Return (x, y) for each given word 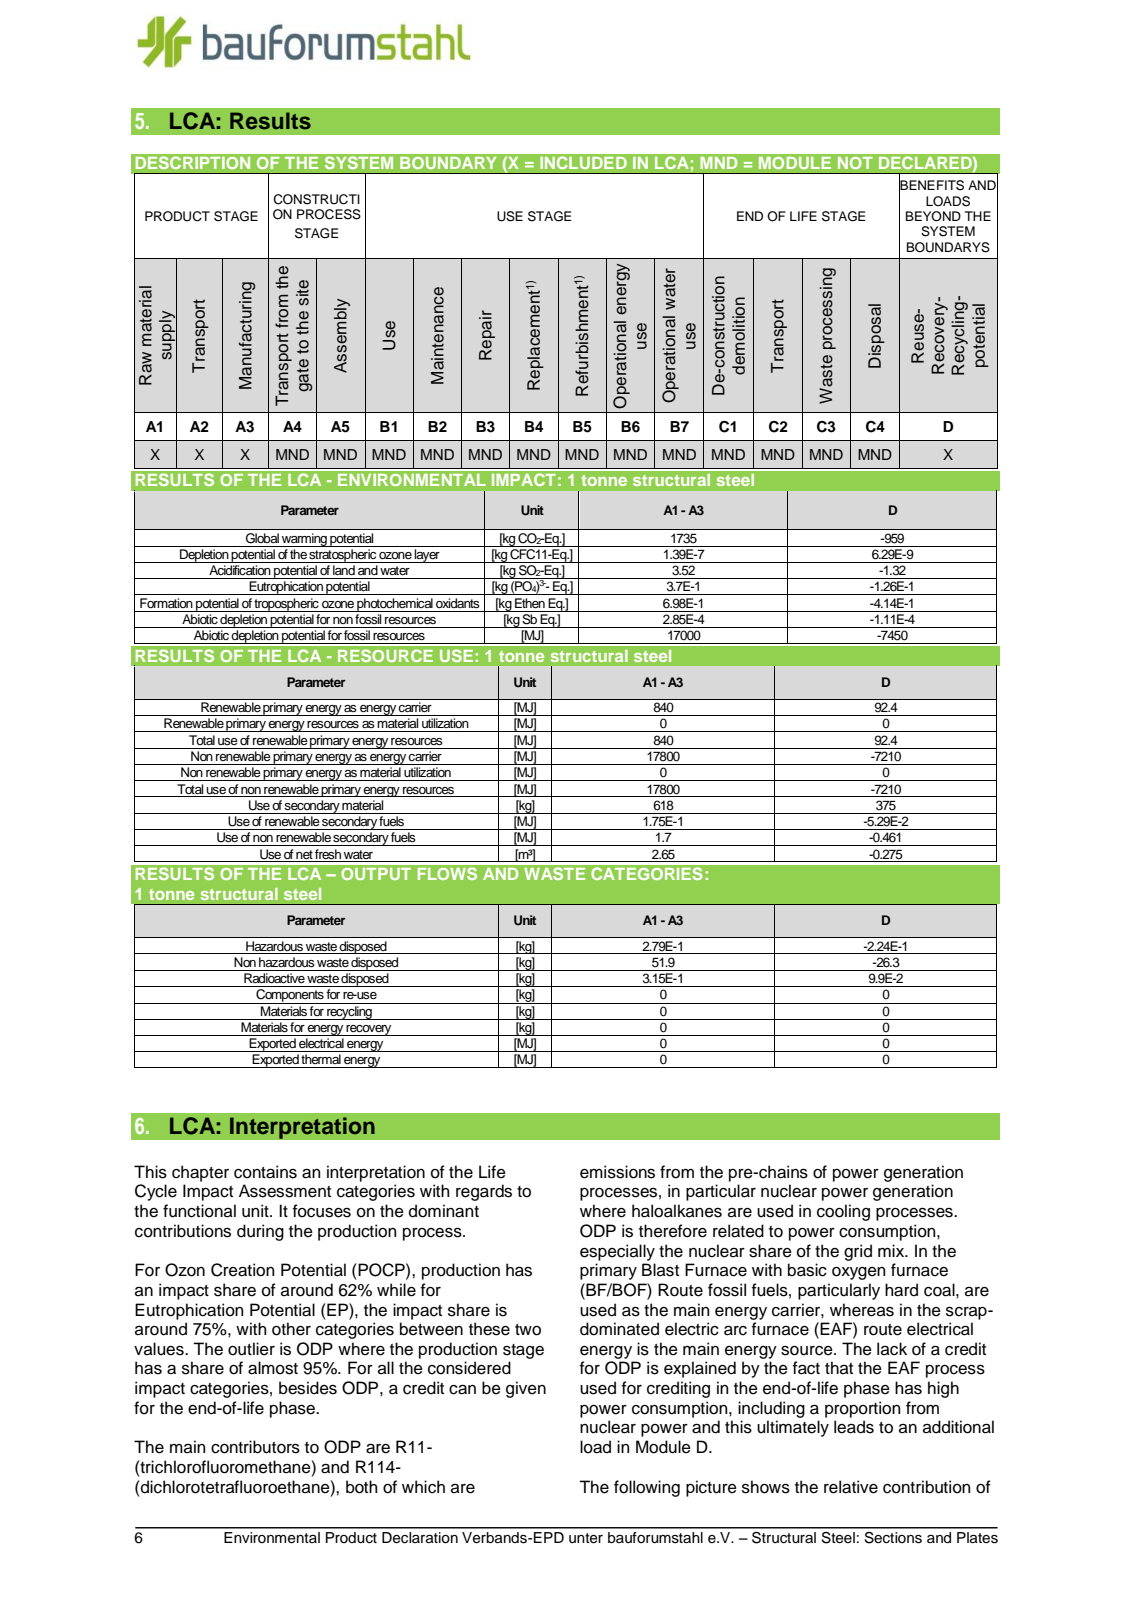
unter (586, 1538)
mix (892, 1250)
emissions (617, 1172)
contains (265, 1172)
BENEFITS (931, 185)
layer (427, 556)
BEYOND (933, 216)
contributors (255, 1447)
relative (851, 1487)
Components (290, 996)
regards (484, 1192)
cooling (843, 1212)
